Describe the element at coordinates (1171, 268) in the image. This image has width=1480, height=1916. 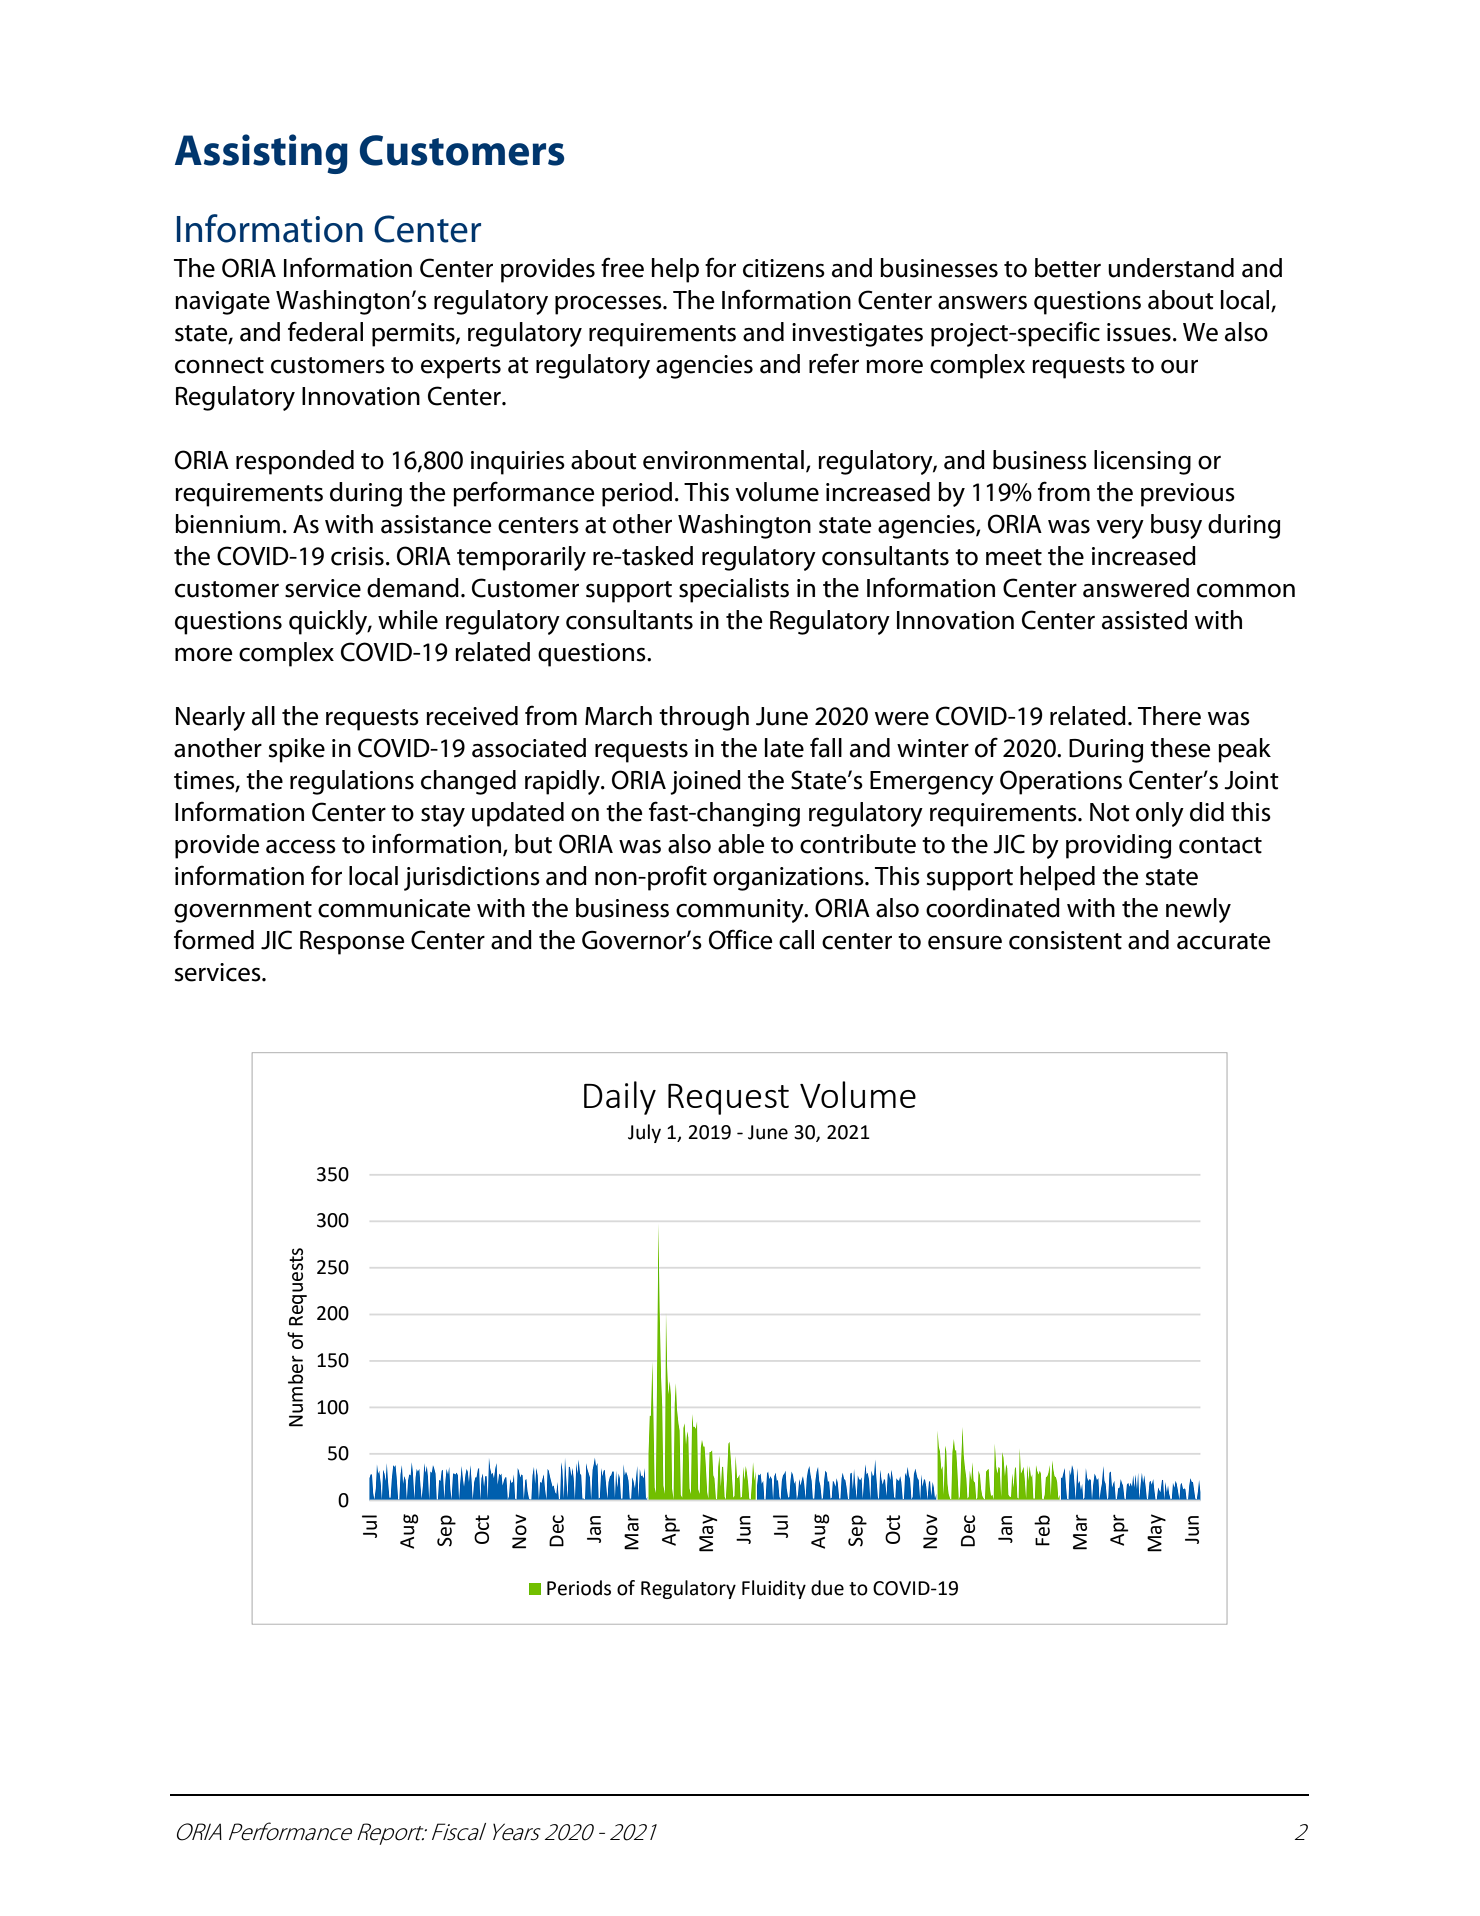
I see `understand` at that location.
